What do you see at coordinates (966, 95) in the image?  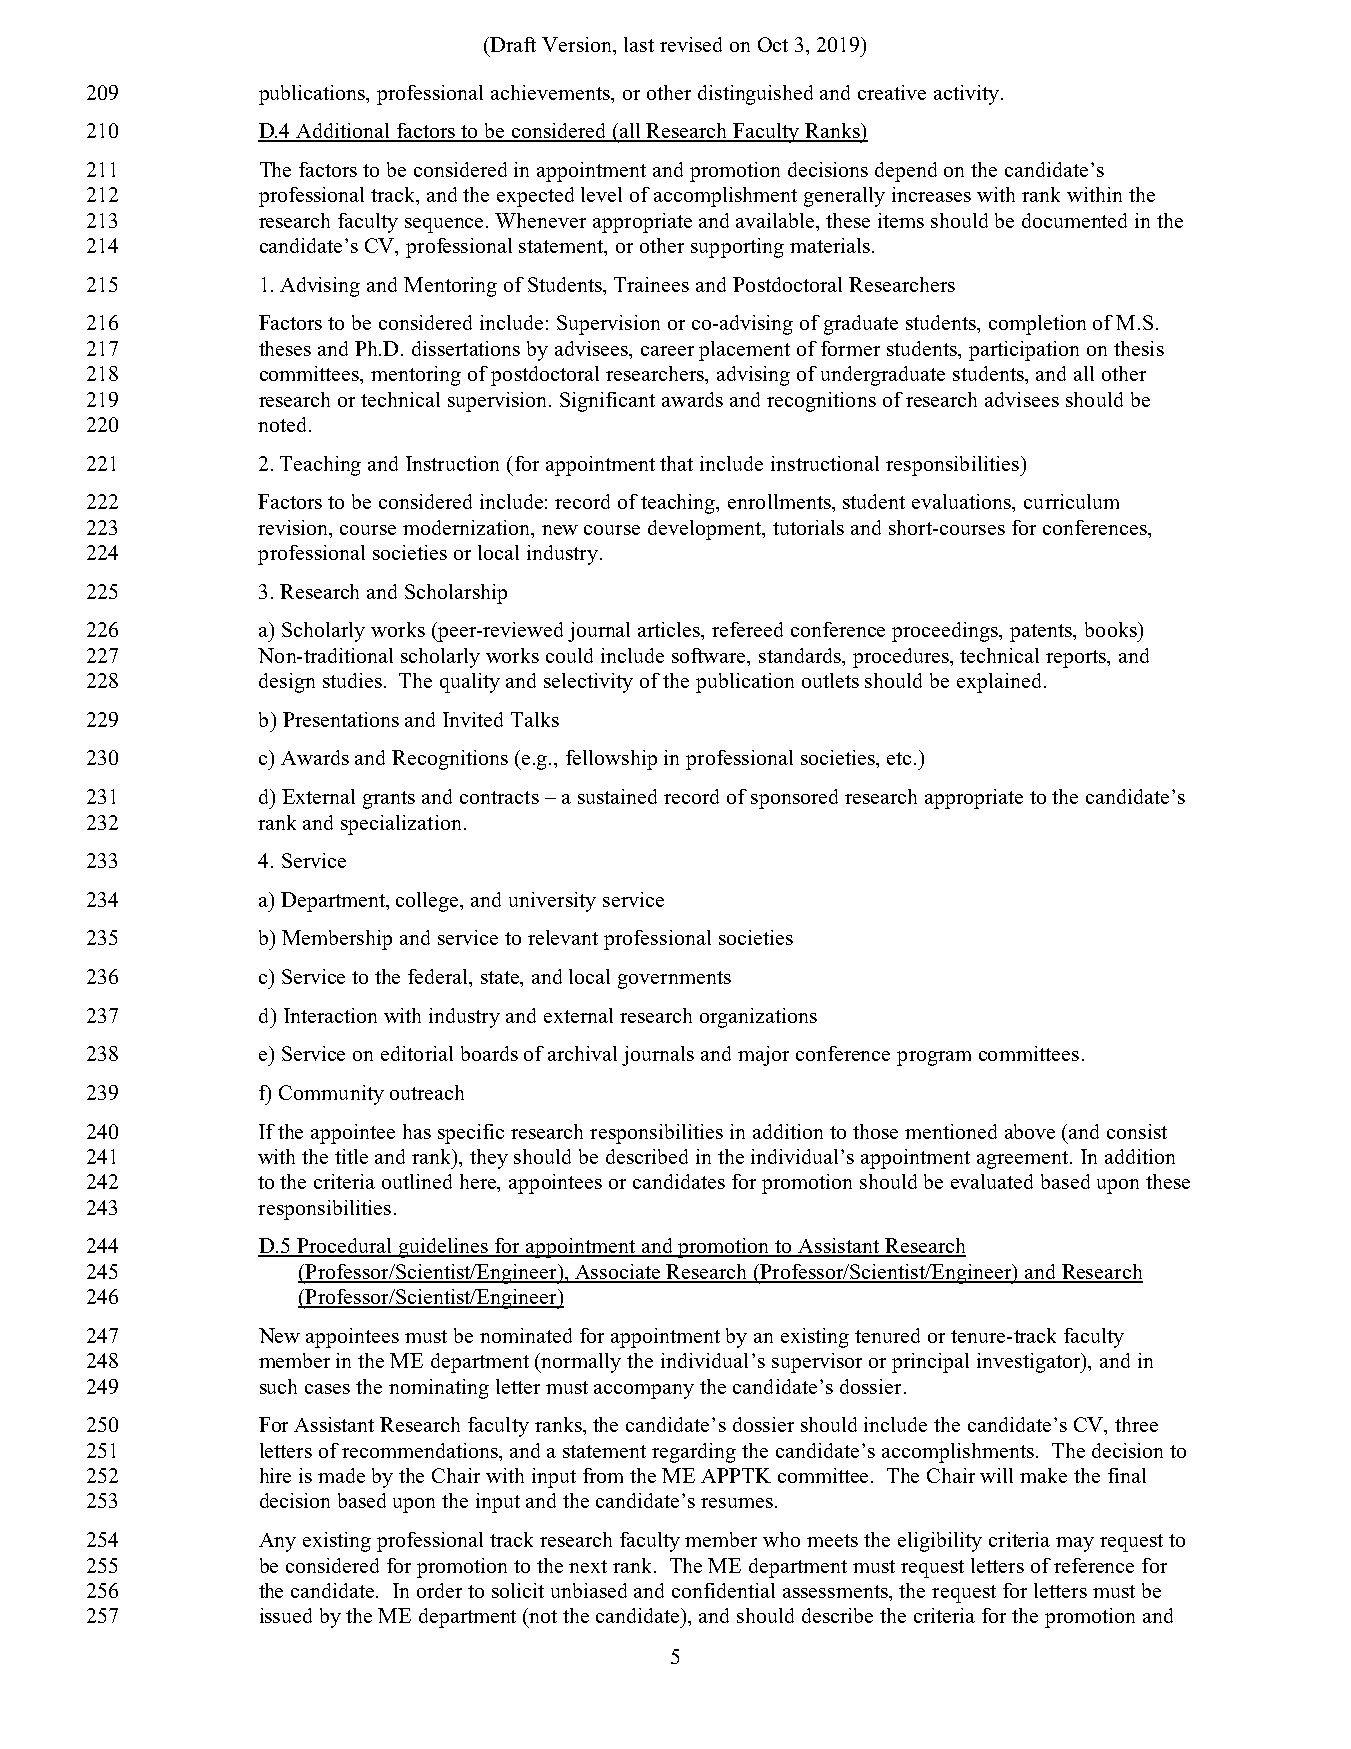 I see `activity` at bounding box center [966, 95].
